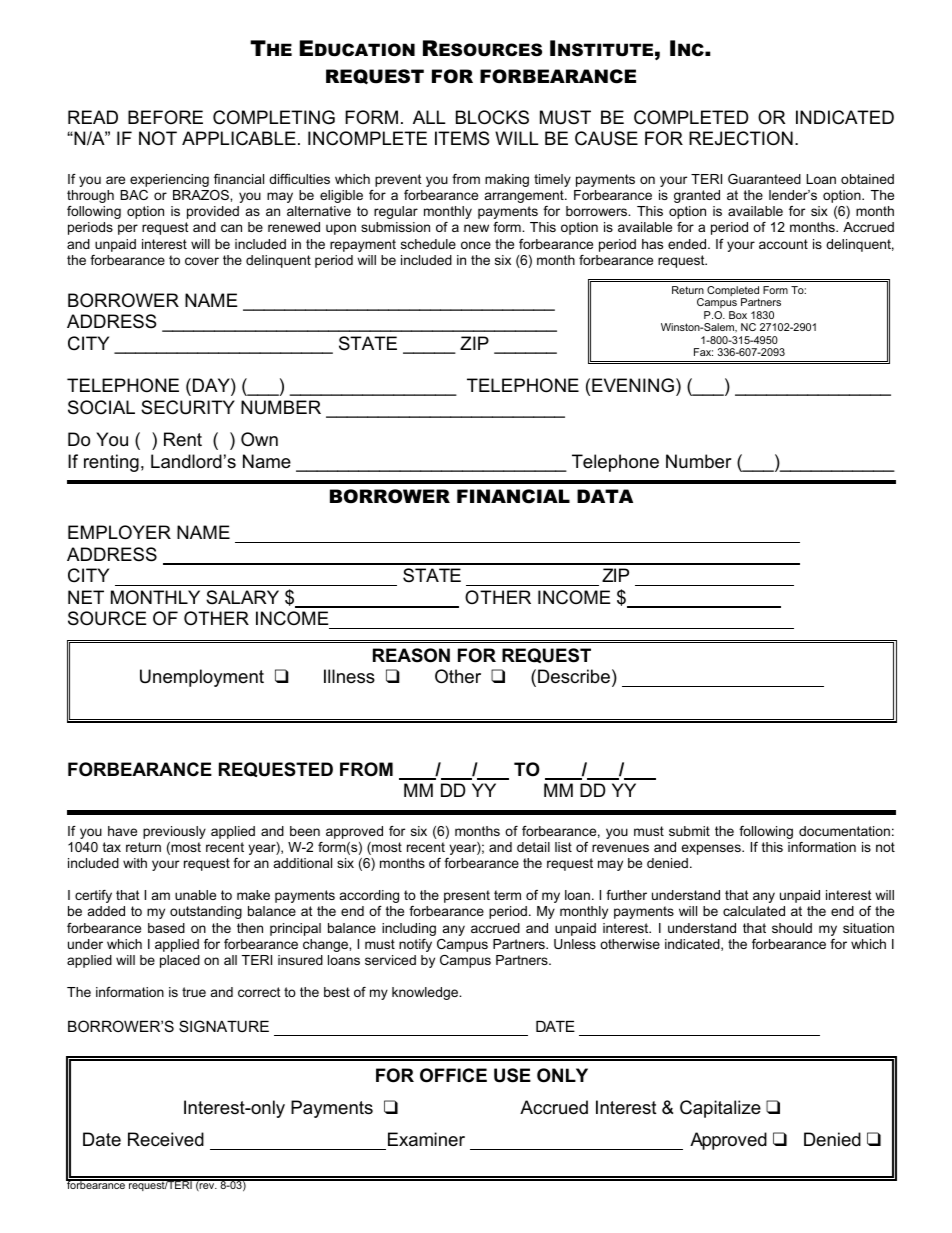 The height and width of the screenshot is (1233, 952). I want to click on REASON, so click(411, 655).
